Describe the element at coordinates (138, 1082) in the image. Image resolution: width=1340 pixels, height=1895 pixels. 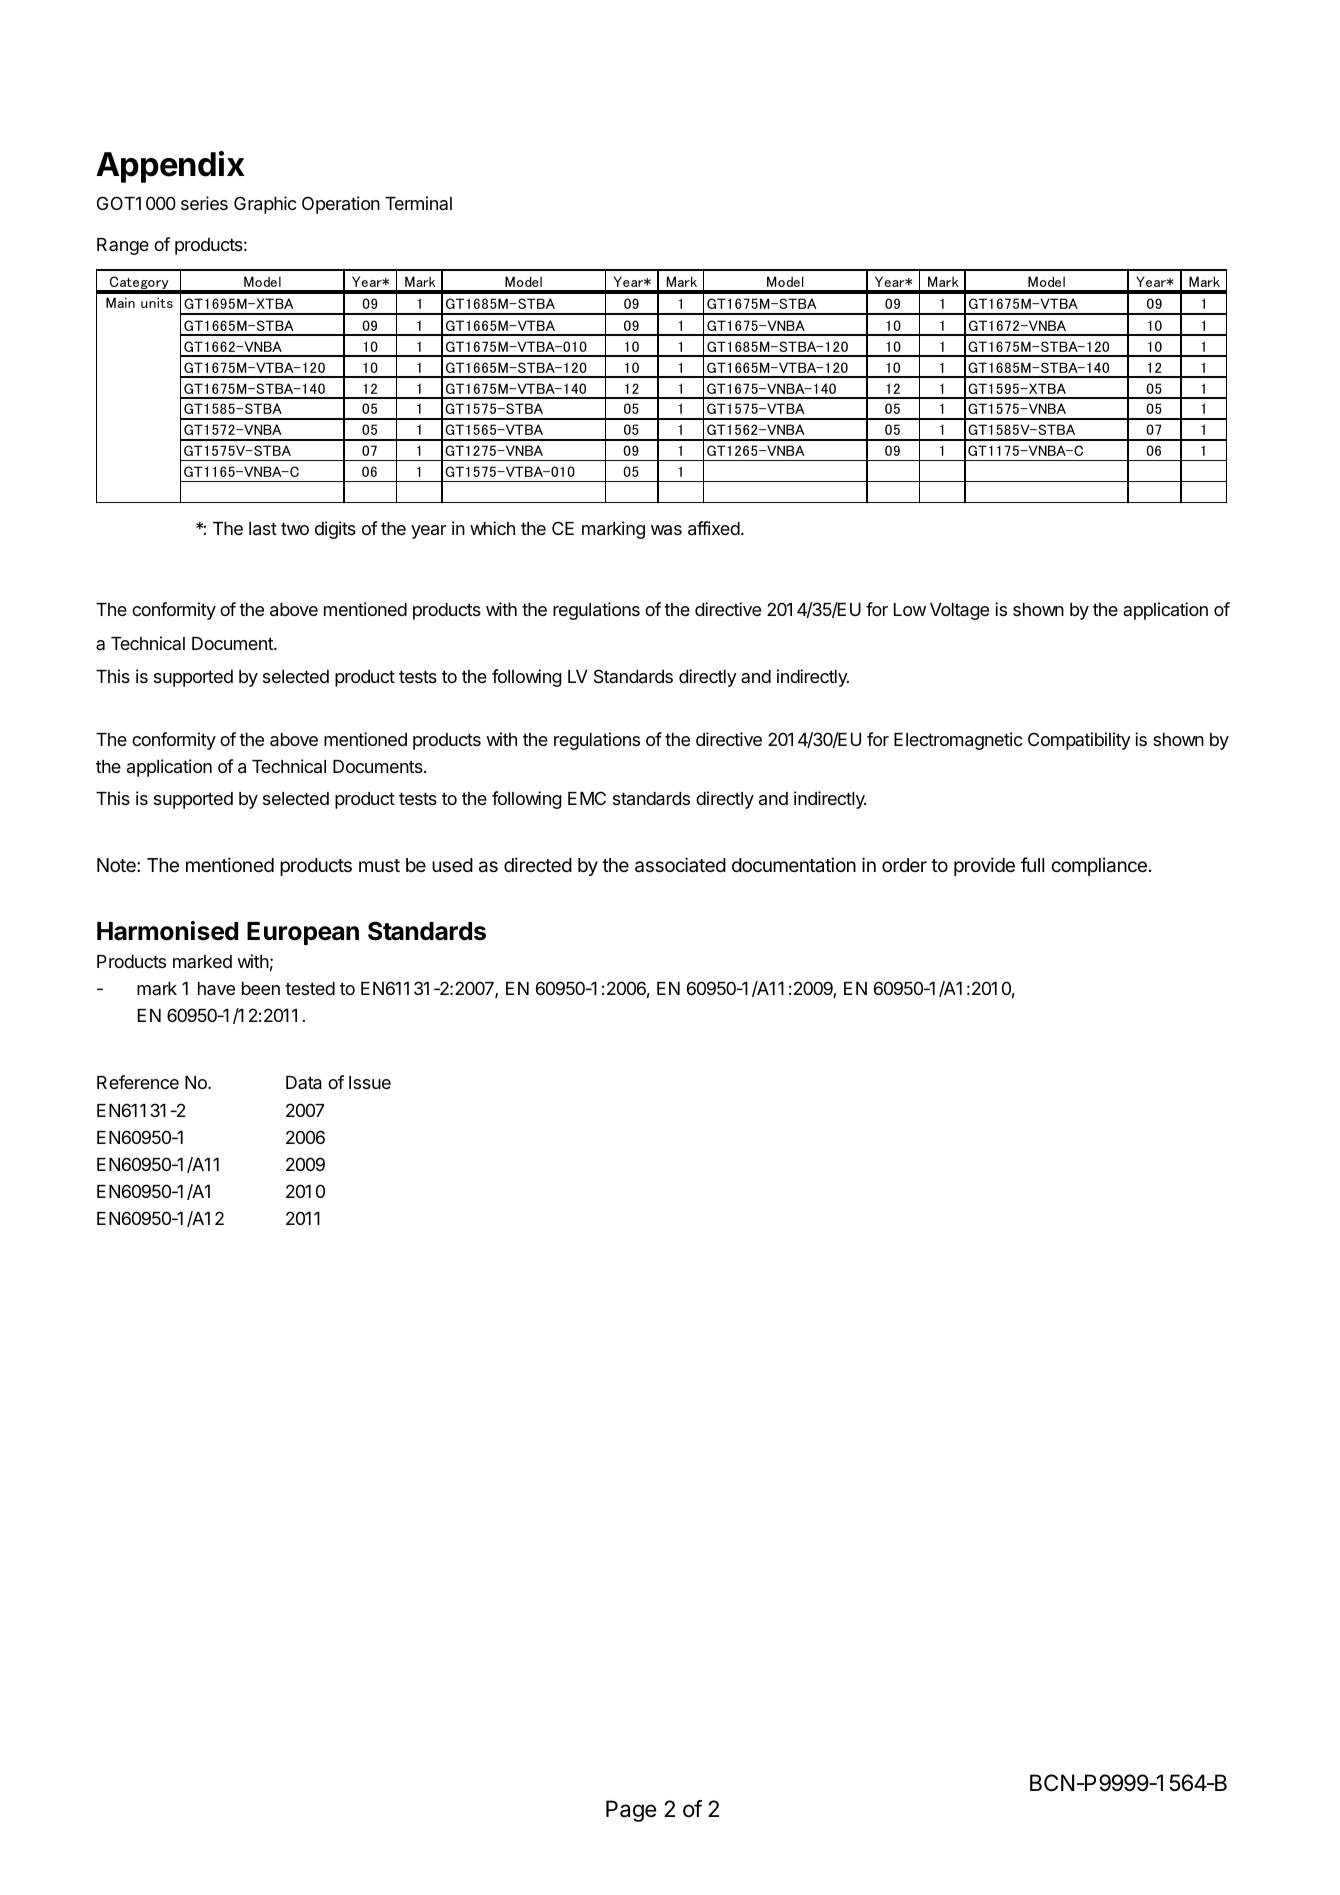
I see `Reference` at that location.
